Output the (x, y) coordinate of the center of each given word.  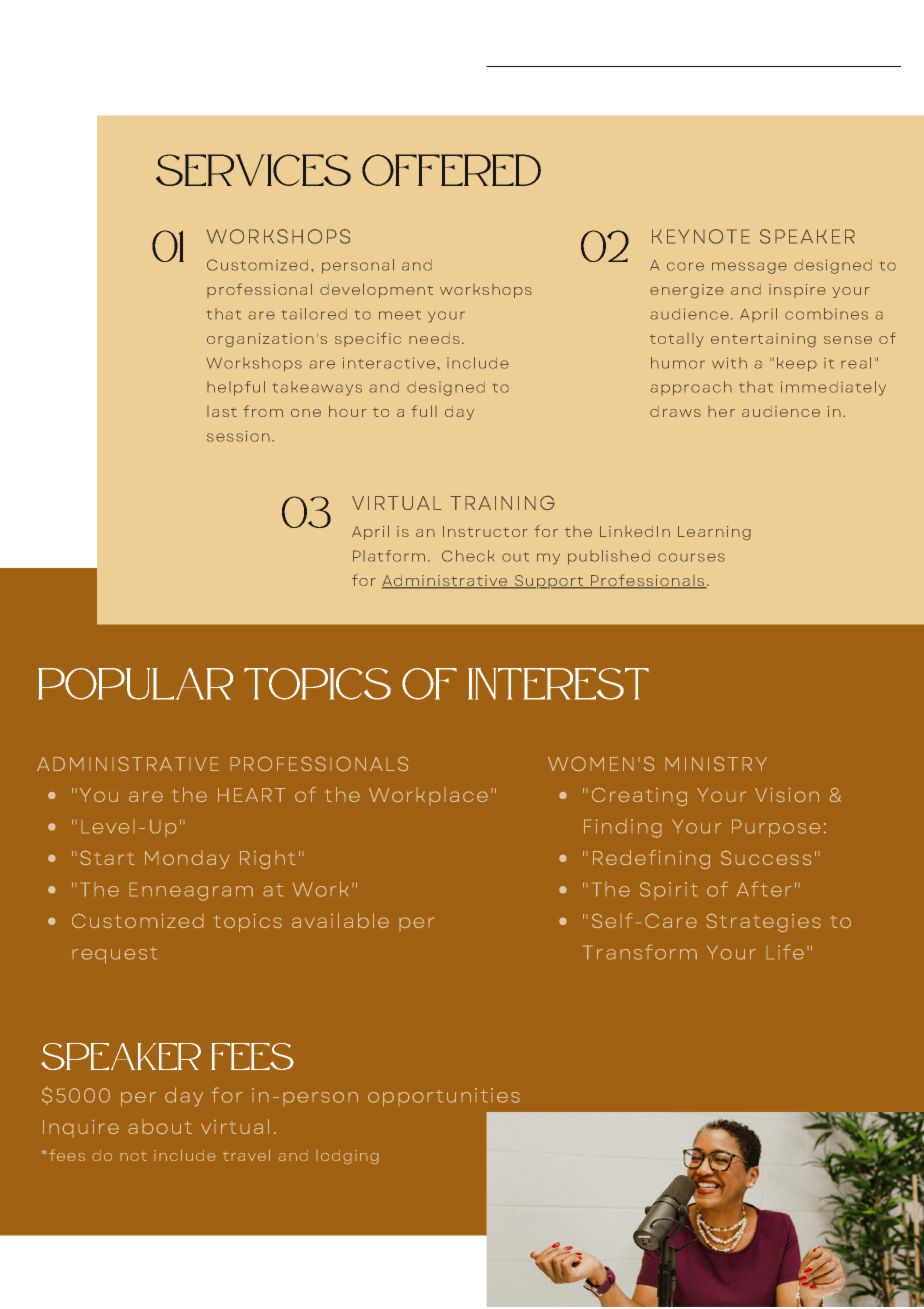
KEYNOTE (701, 236)
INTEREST (558, 684)
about (160, 1126)
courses (691, 557)
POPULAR (135, 684)
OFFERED (451, 170)
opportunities (444, 1097)
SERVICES (253, 170)
